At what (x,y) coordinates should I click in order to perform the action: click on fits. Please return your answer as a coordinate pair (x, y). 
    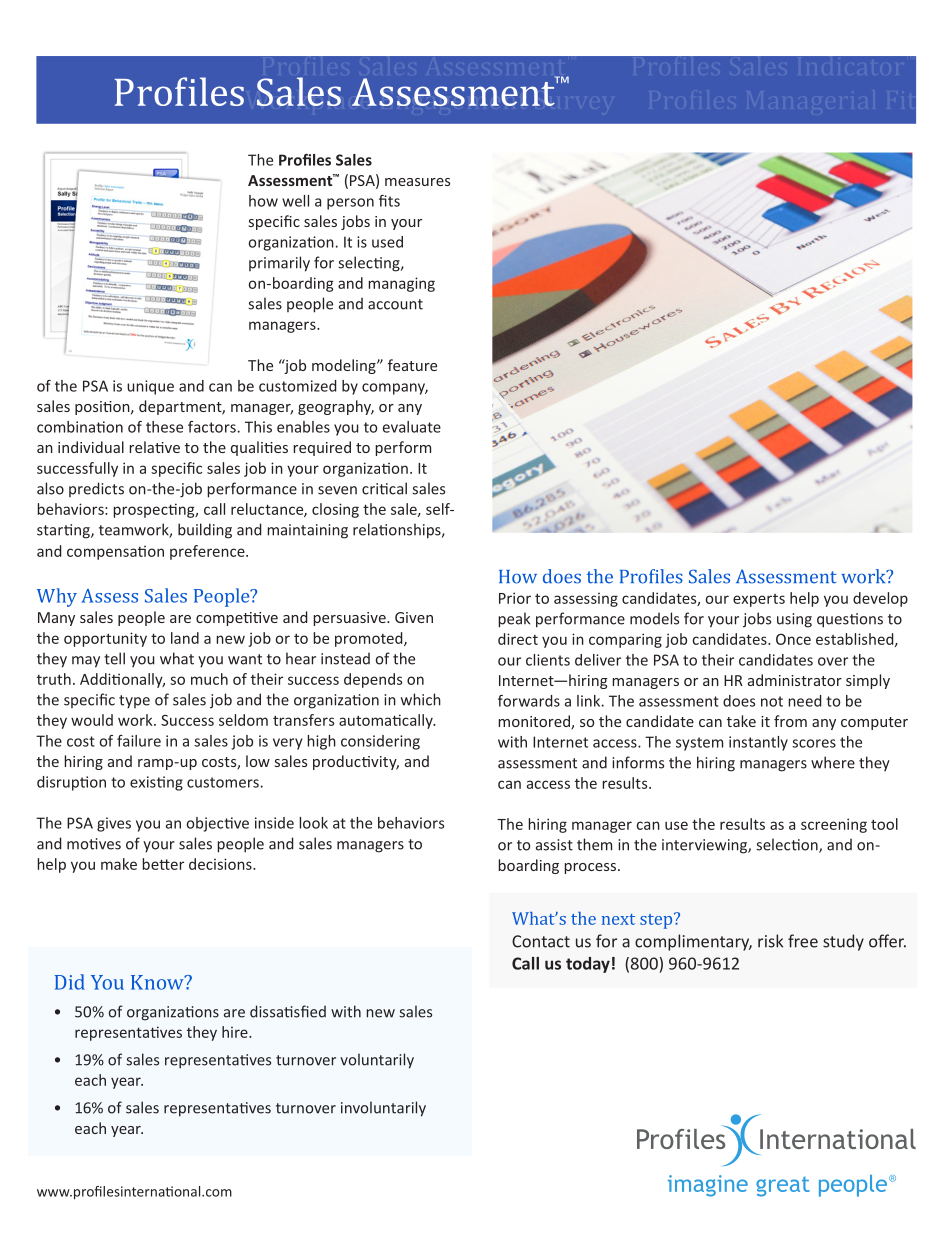
    Looking at the image, I should click on (389, 201).
